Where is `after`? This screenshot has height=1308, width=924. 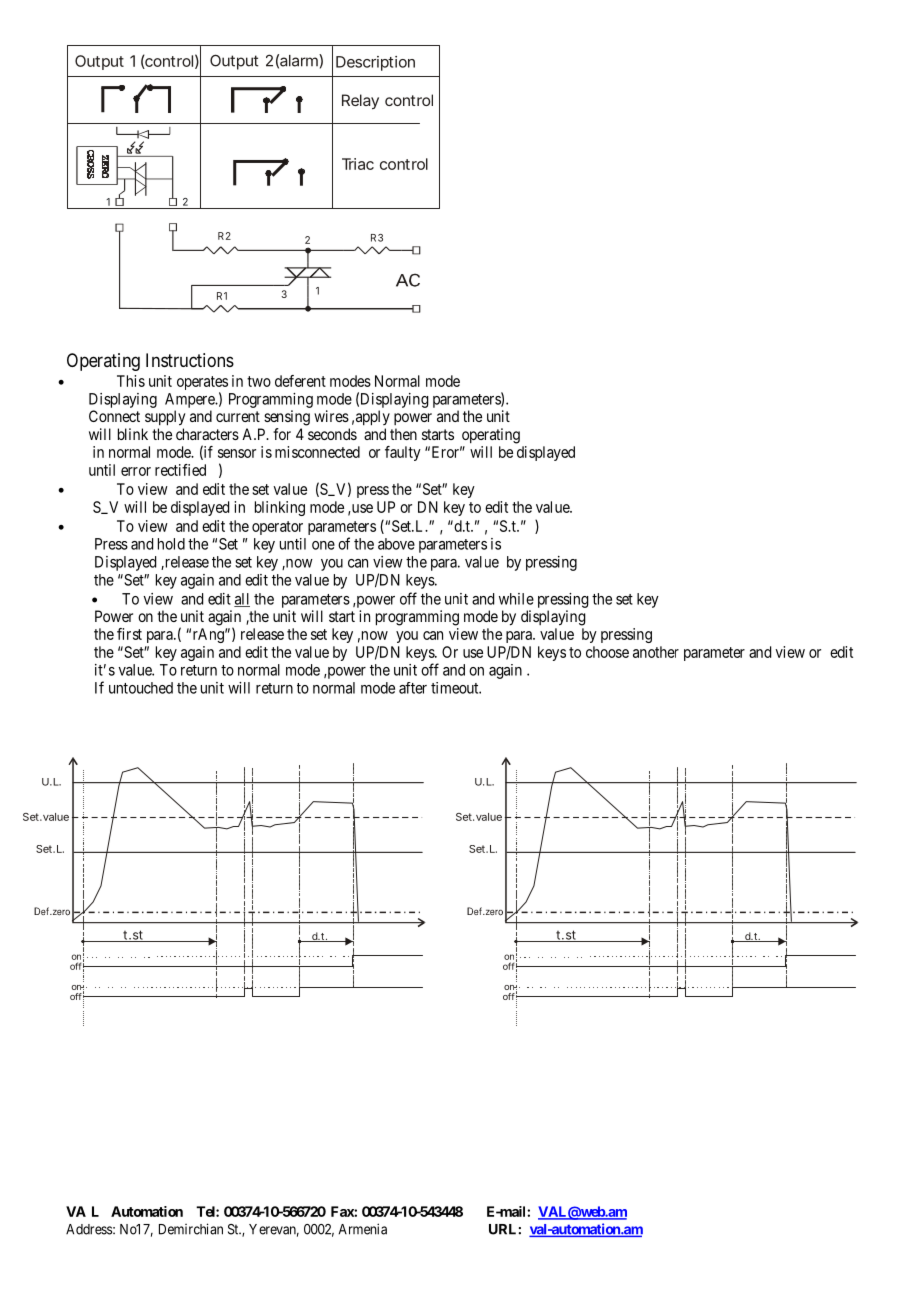
after is located at coordinates (413, 688).
